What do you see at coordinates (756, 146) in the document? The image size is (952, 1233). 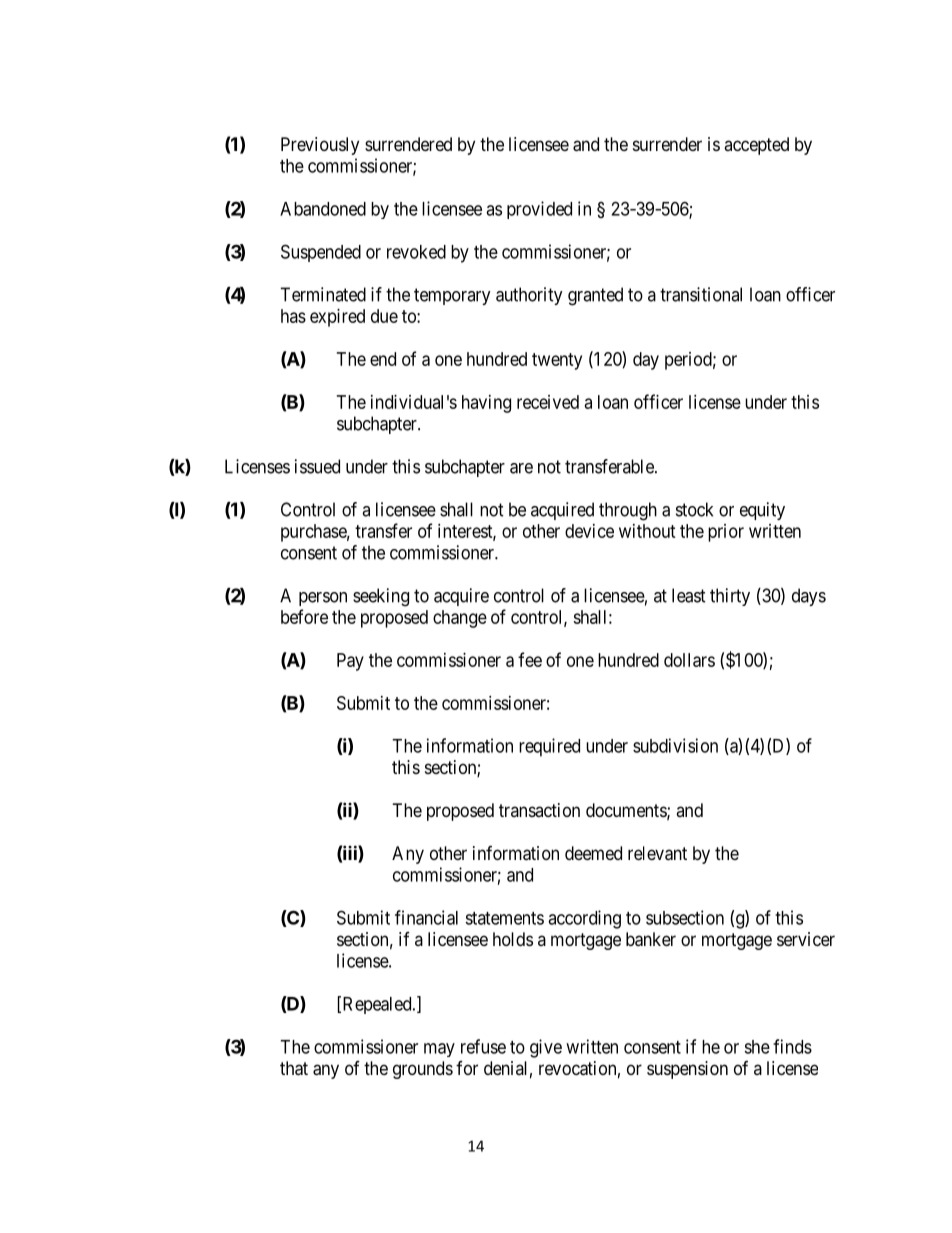 I see `accepted` at bounding box center [756, 146].
